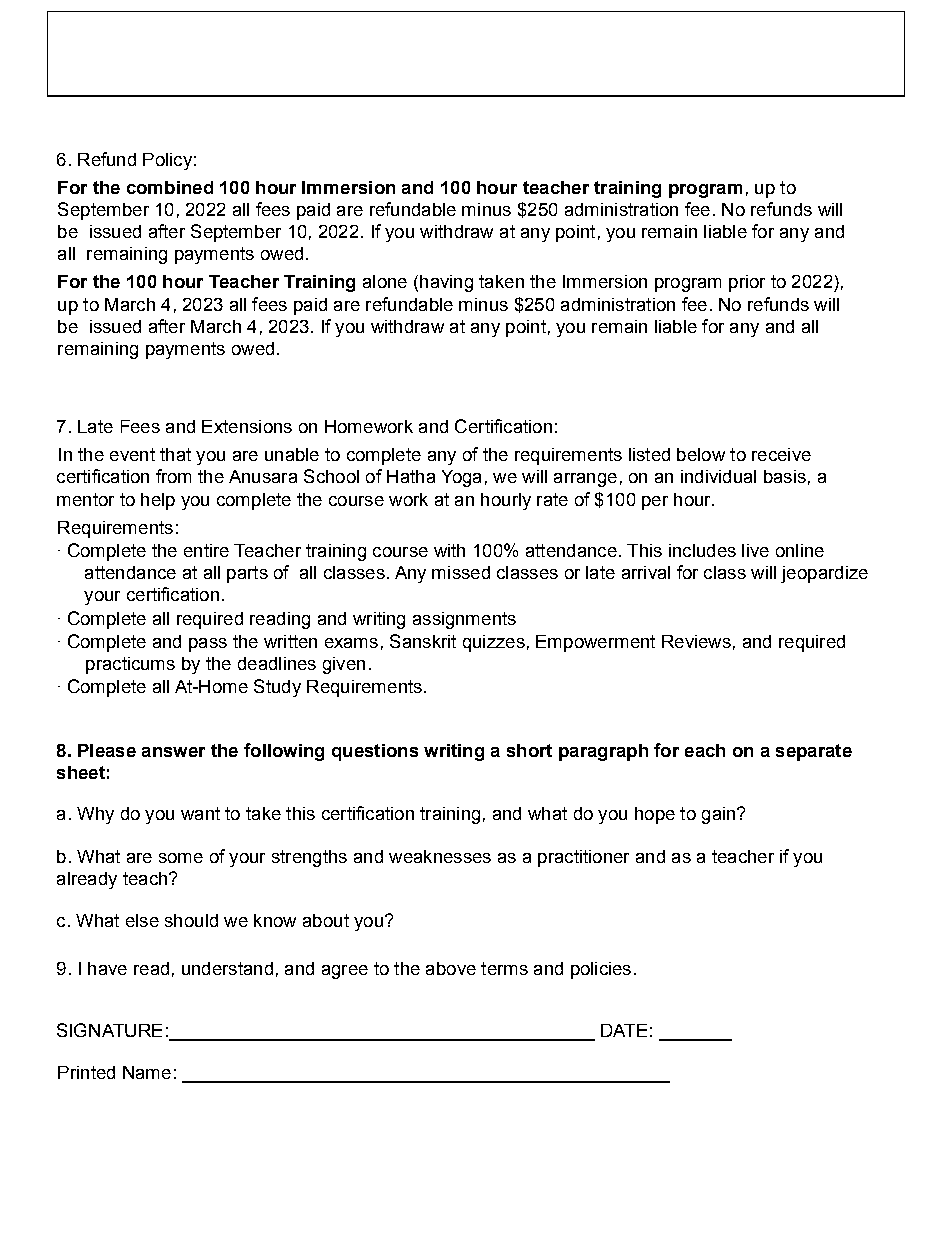  I want to click on combined, so click(170, 187).
